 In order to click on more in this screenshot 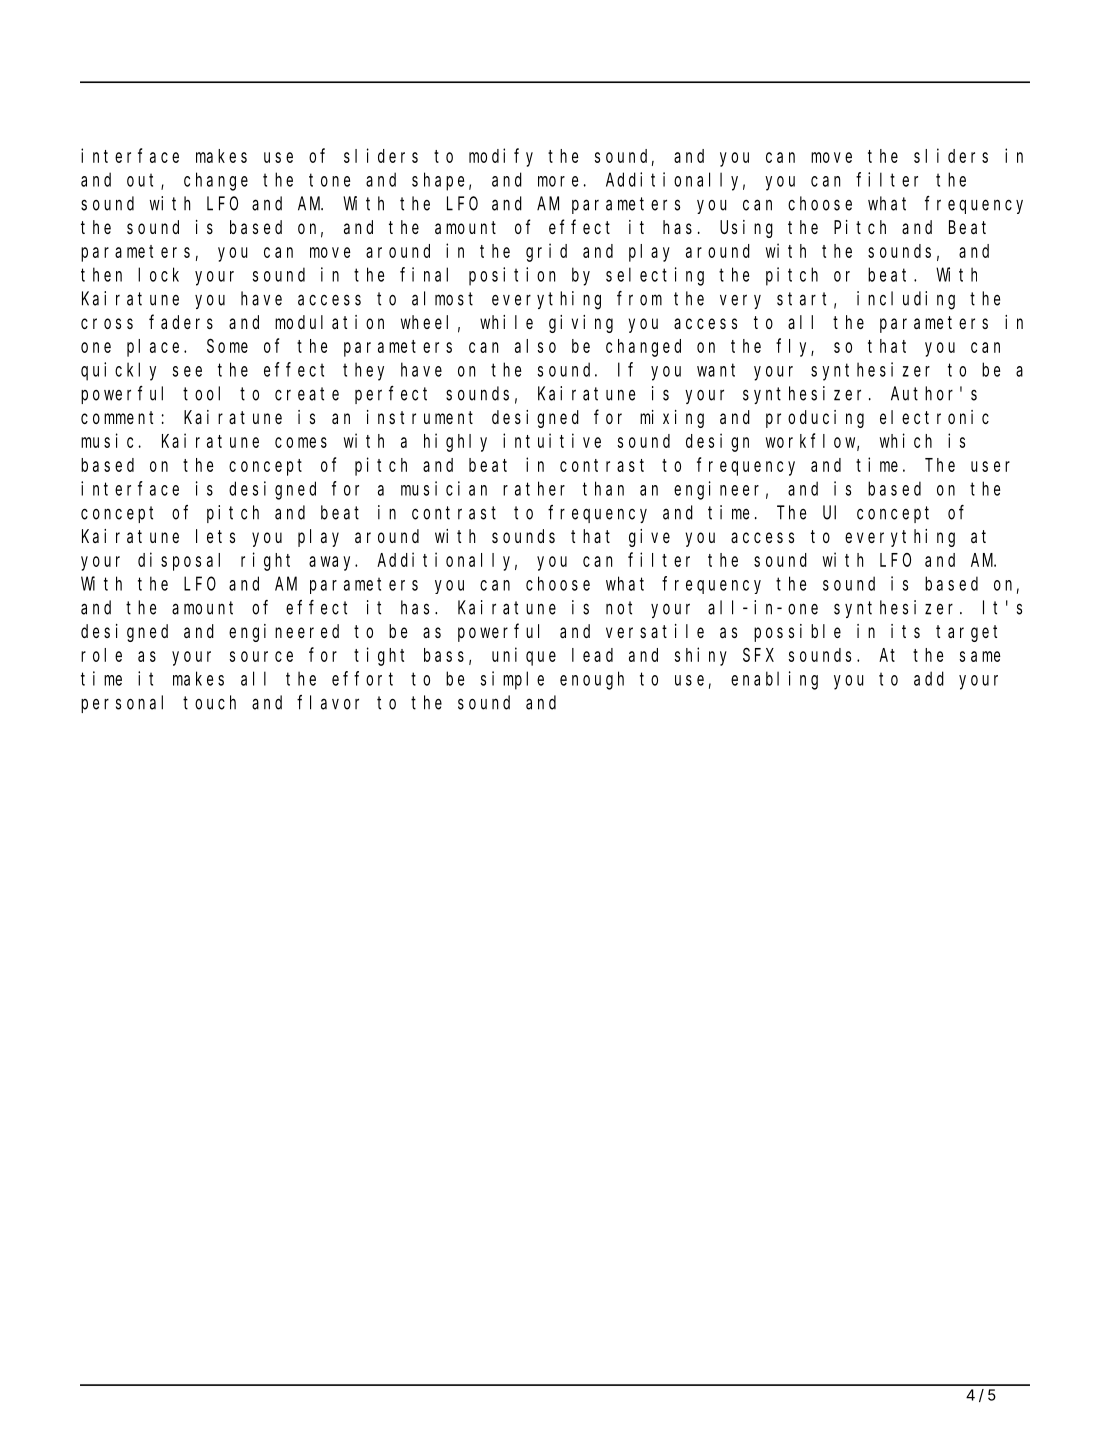, I will do `click(558, 181)`.
